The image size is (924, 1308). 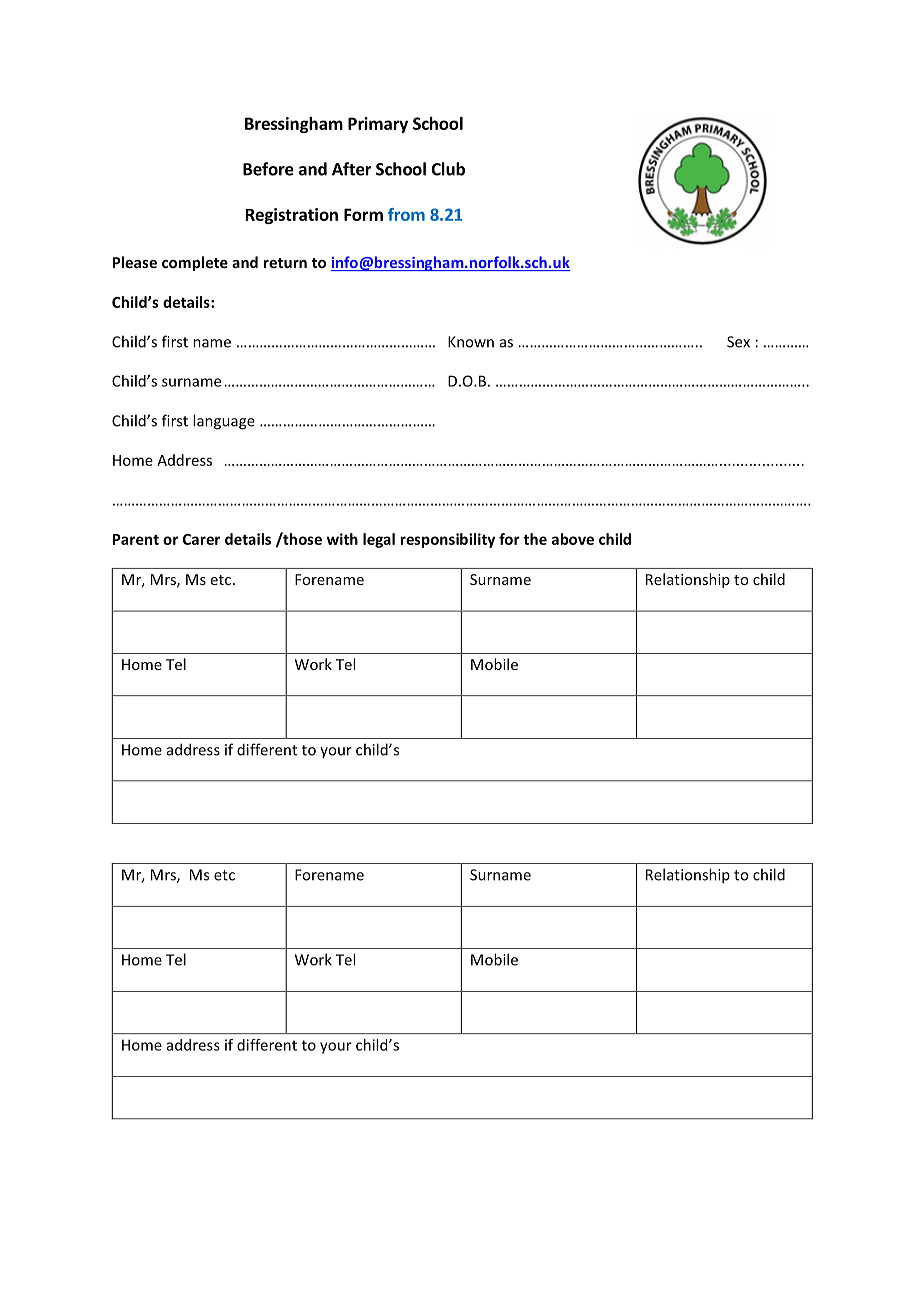 I want to click on Known, so click(x=471, y=342).
